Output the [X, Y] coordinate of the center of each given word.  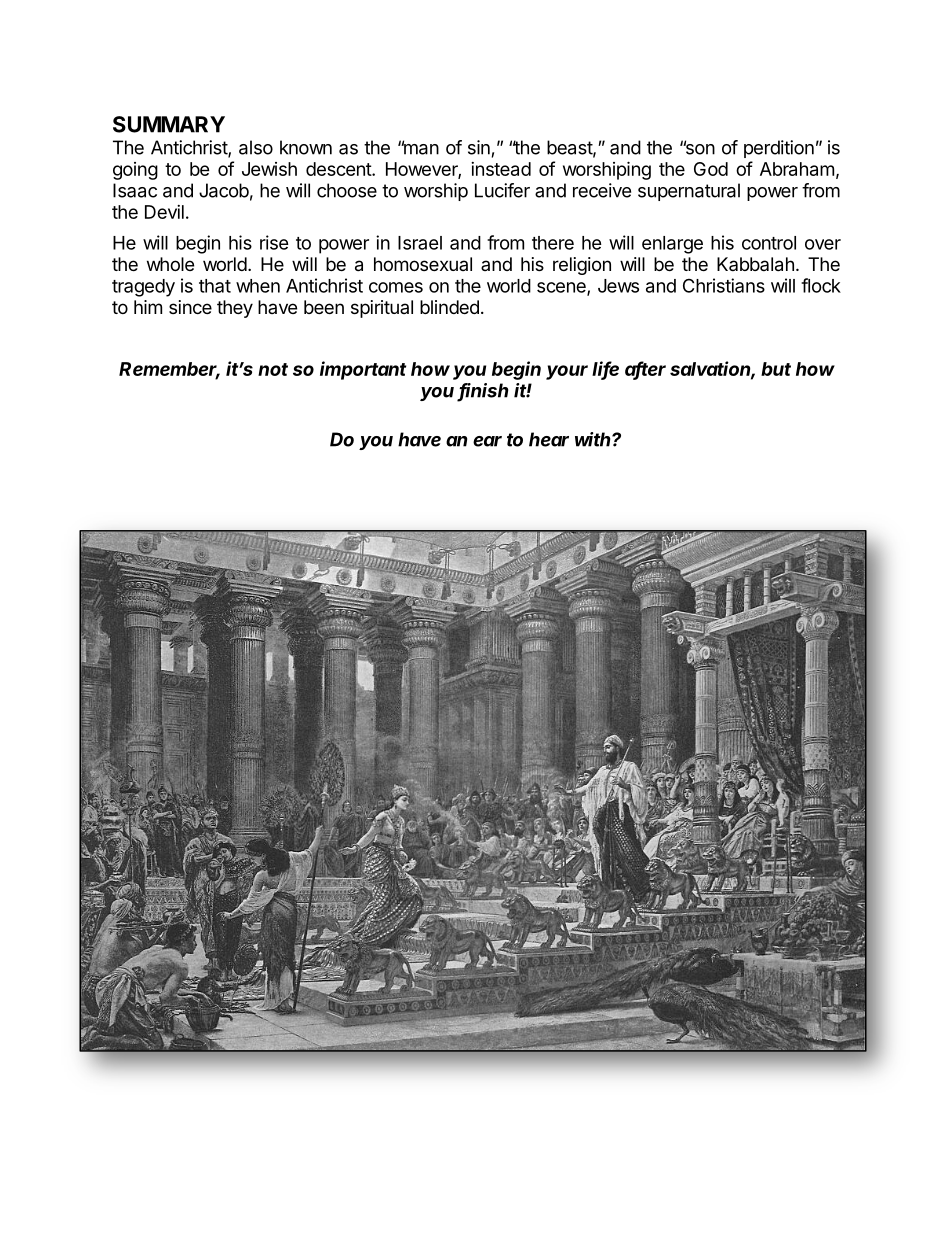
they [235, 309]
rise [274, 242]
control [769, 243]
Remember [169, 370]
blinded [449, 307]
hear [549, 439]
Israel [420, 243]
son [699, 148]
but [776, 369]
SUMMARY [169, 124]
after [645, 369]
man [420, 148]
